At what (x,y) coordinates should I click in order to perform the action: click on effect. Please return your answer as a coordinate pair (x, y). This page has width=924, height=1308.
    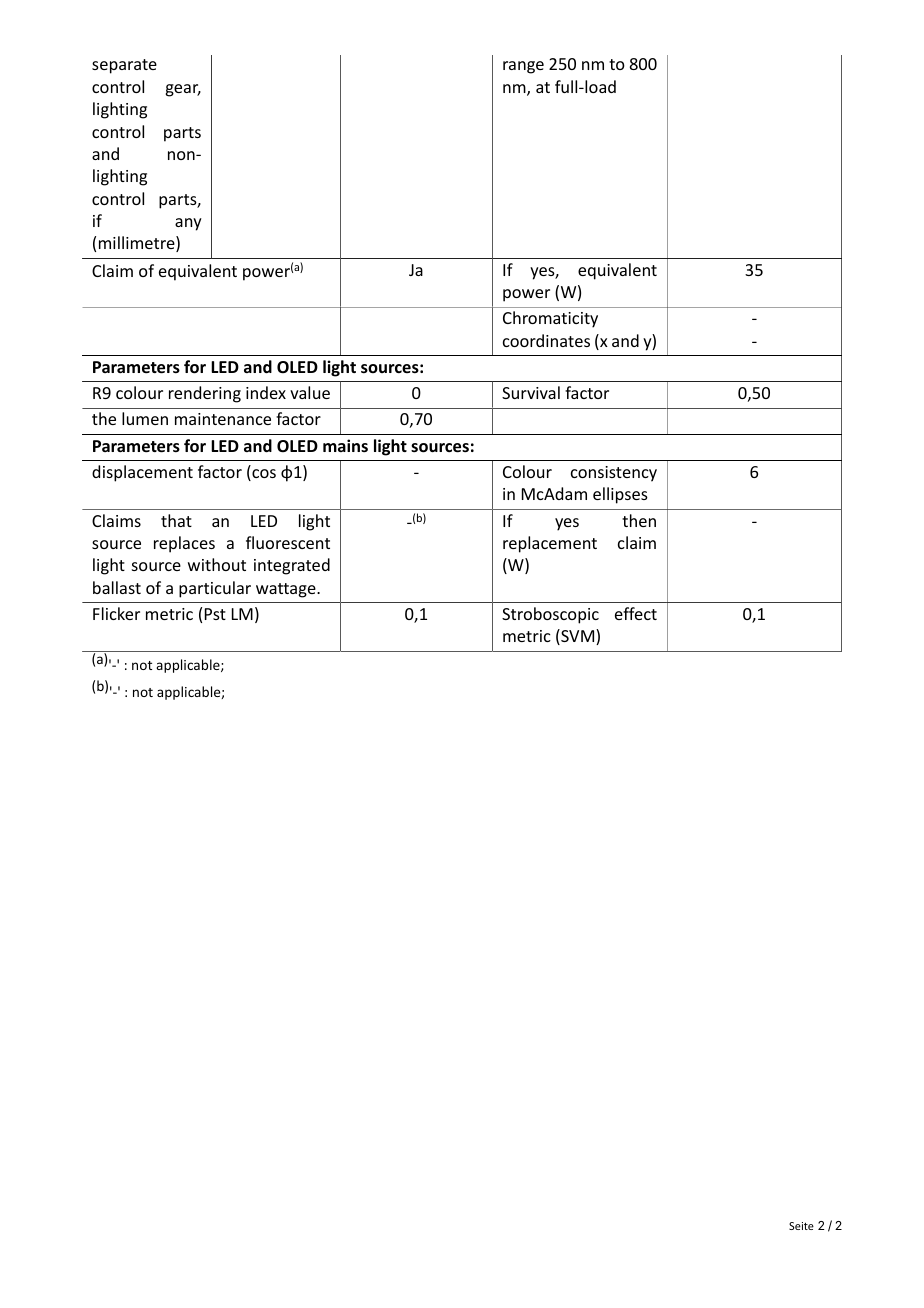
    Looking at the image, I should click on (636, 613).
